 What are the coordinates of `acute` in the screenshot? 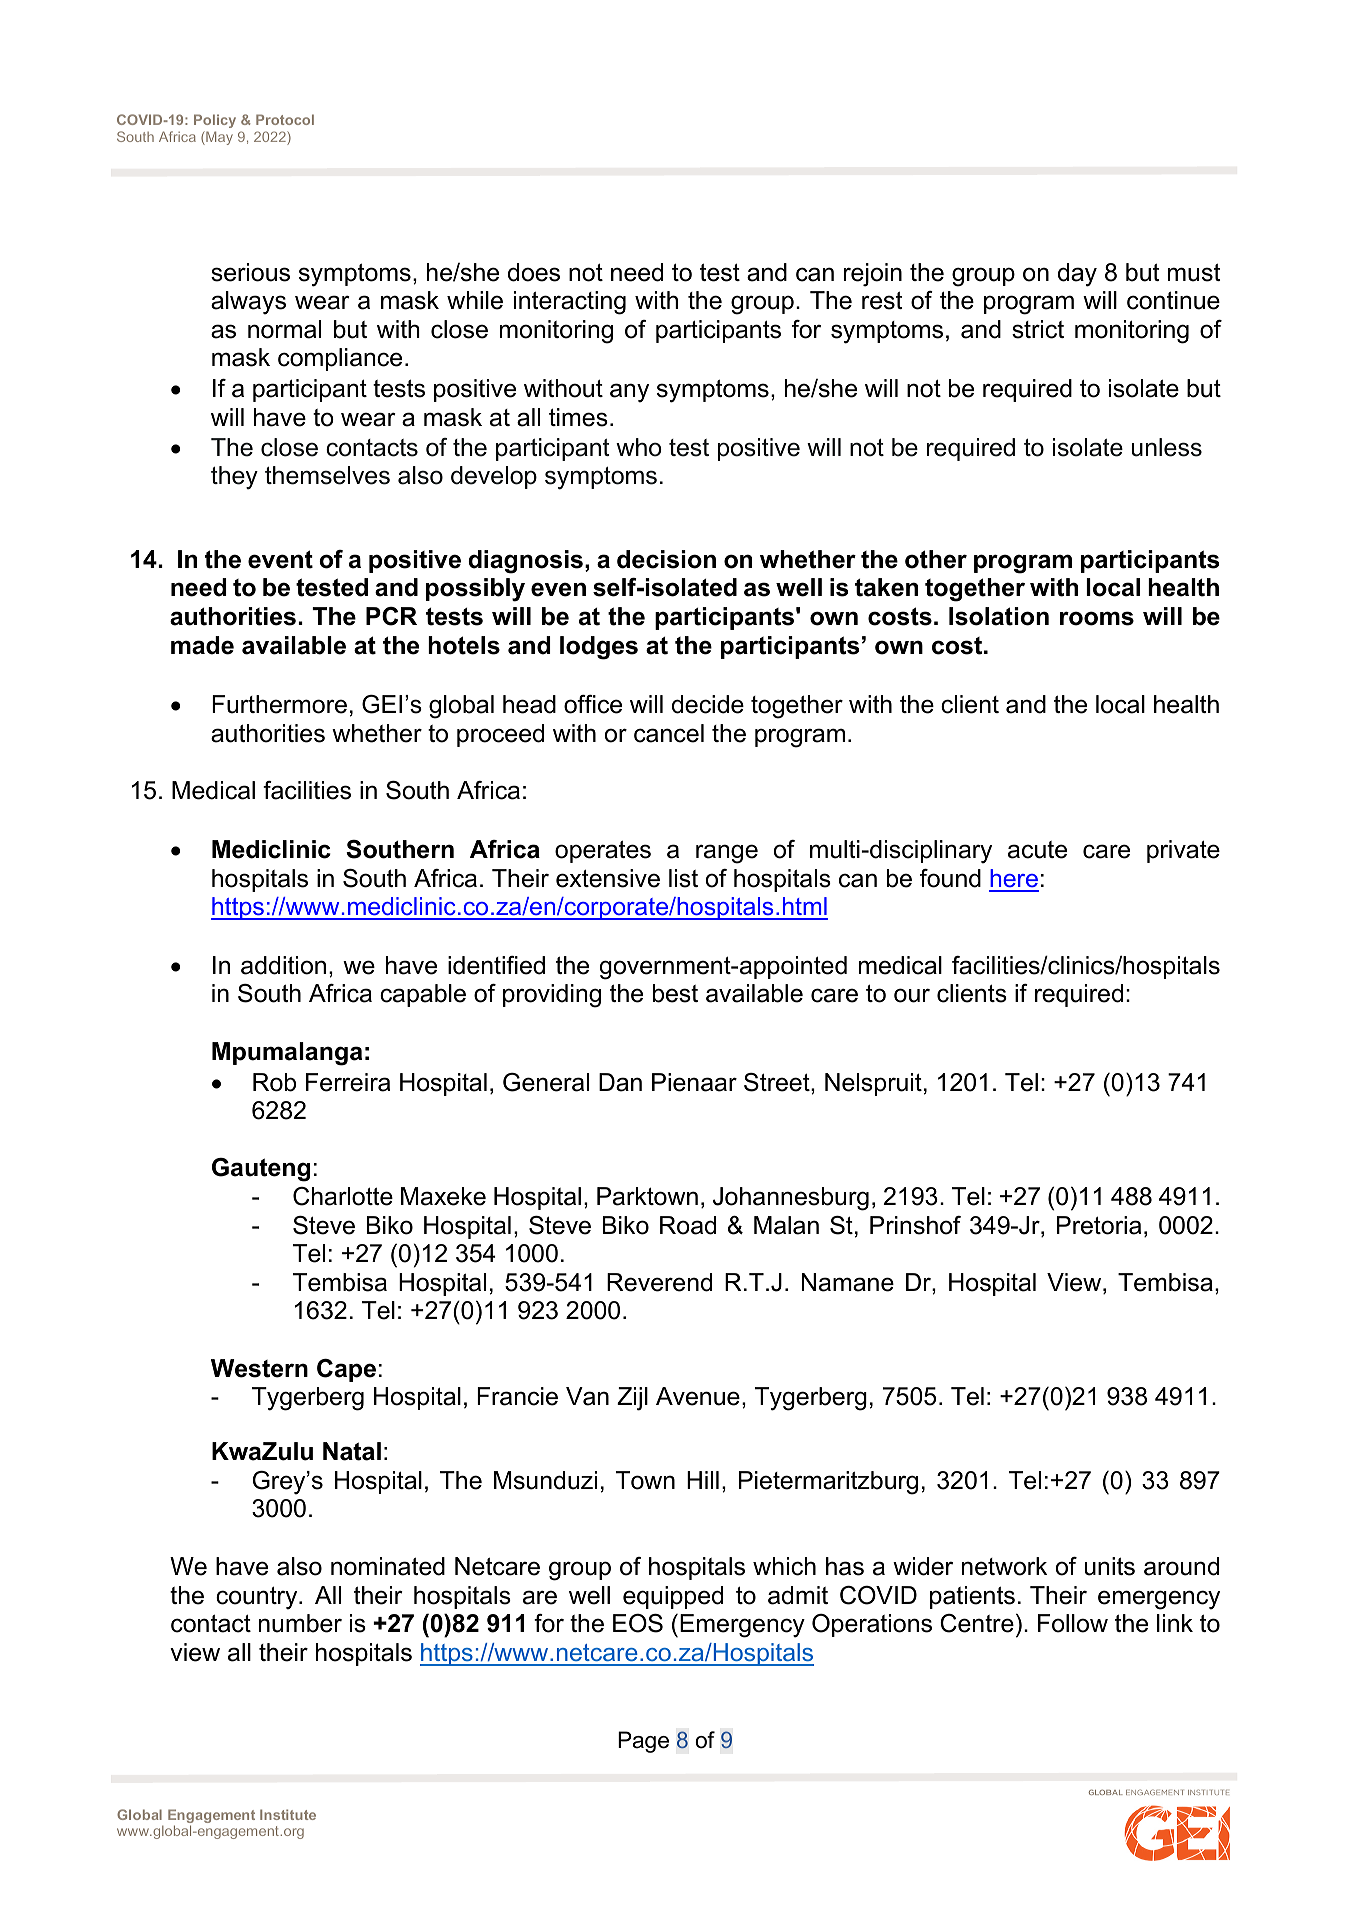 It's located at (1037, 850).
